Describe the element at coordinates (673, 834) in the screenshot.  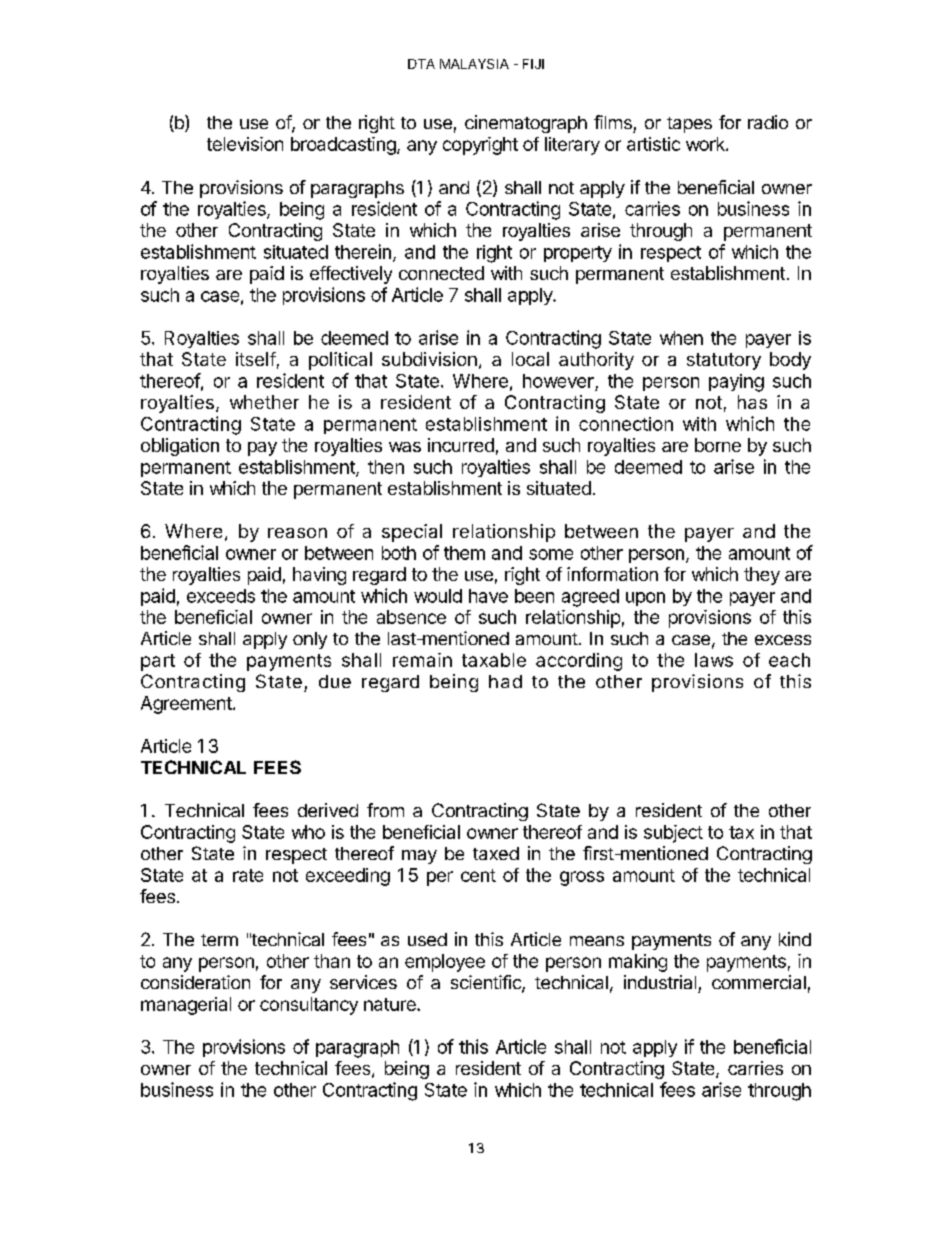
I see `subject` at that location.
